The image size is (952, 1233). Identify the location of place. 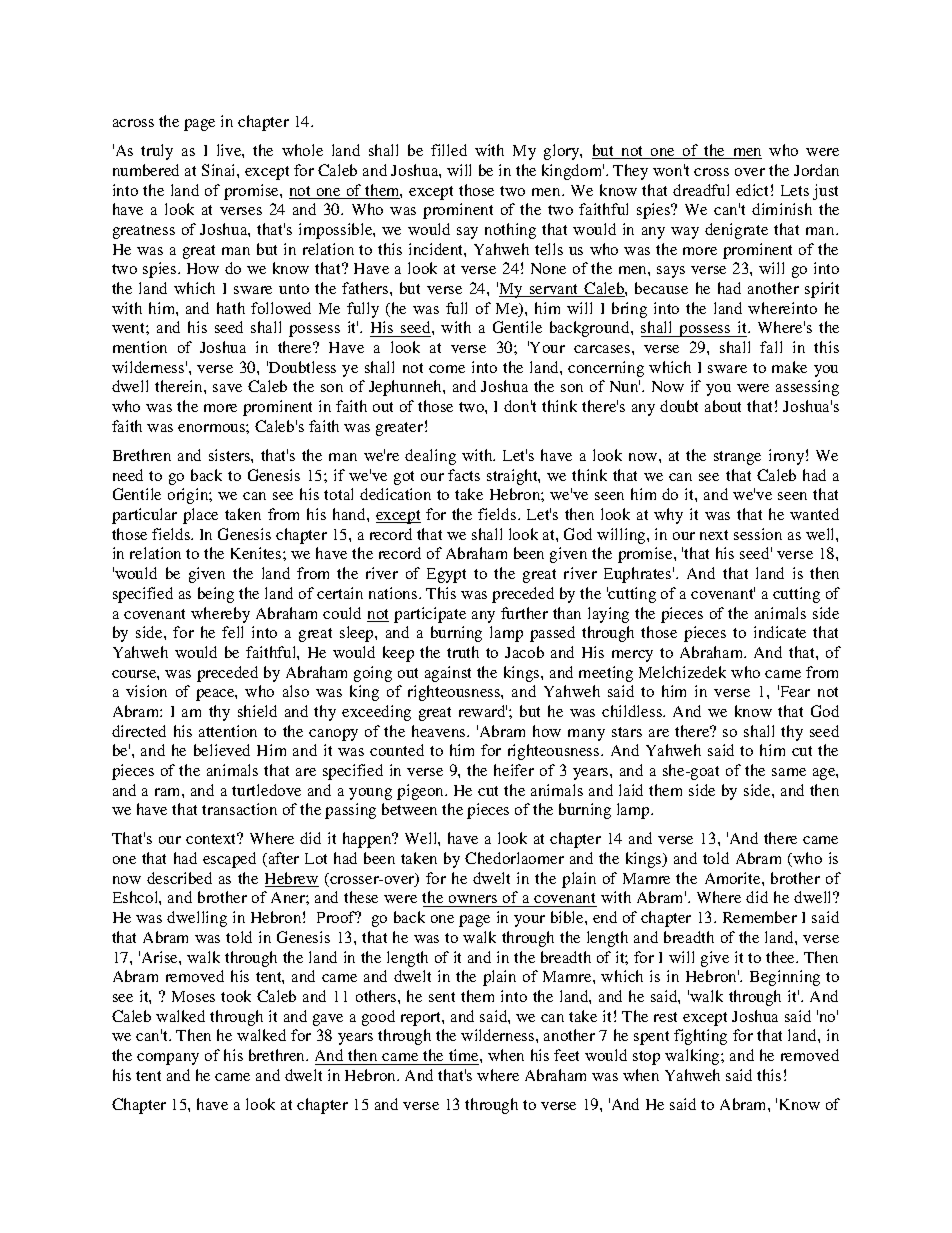
(200, 516).
